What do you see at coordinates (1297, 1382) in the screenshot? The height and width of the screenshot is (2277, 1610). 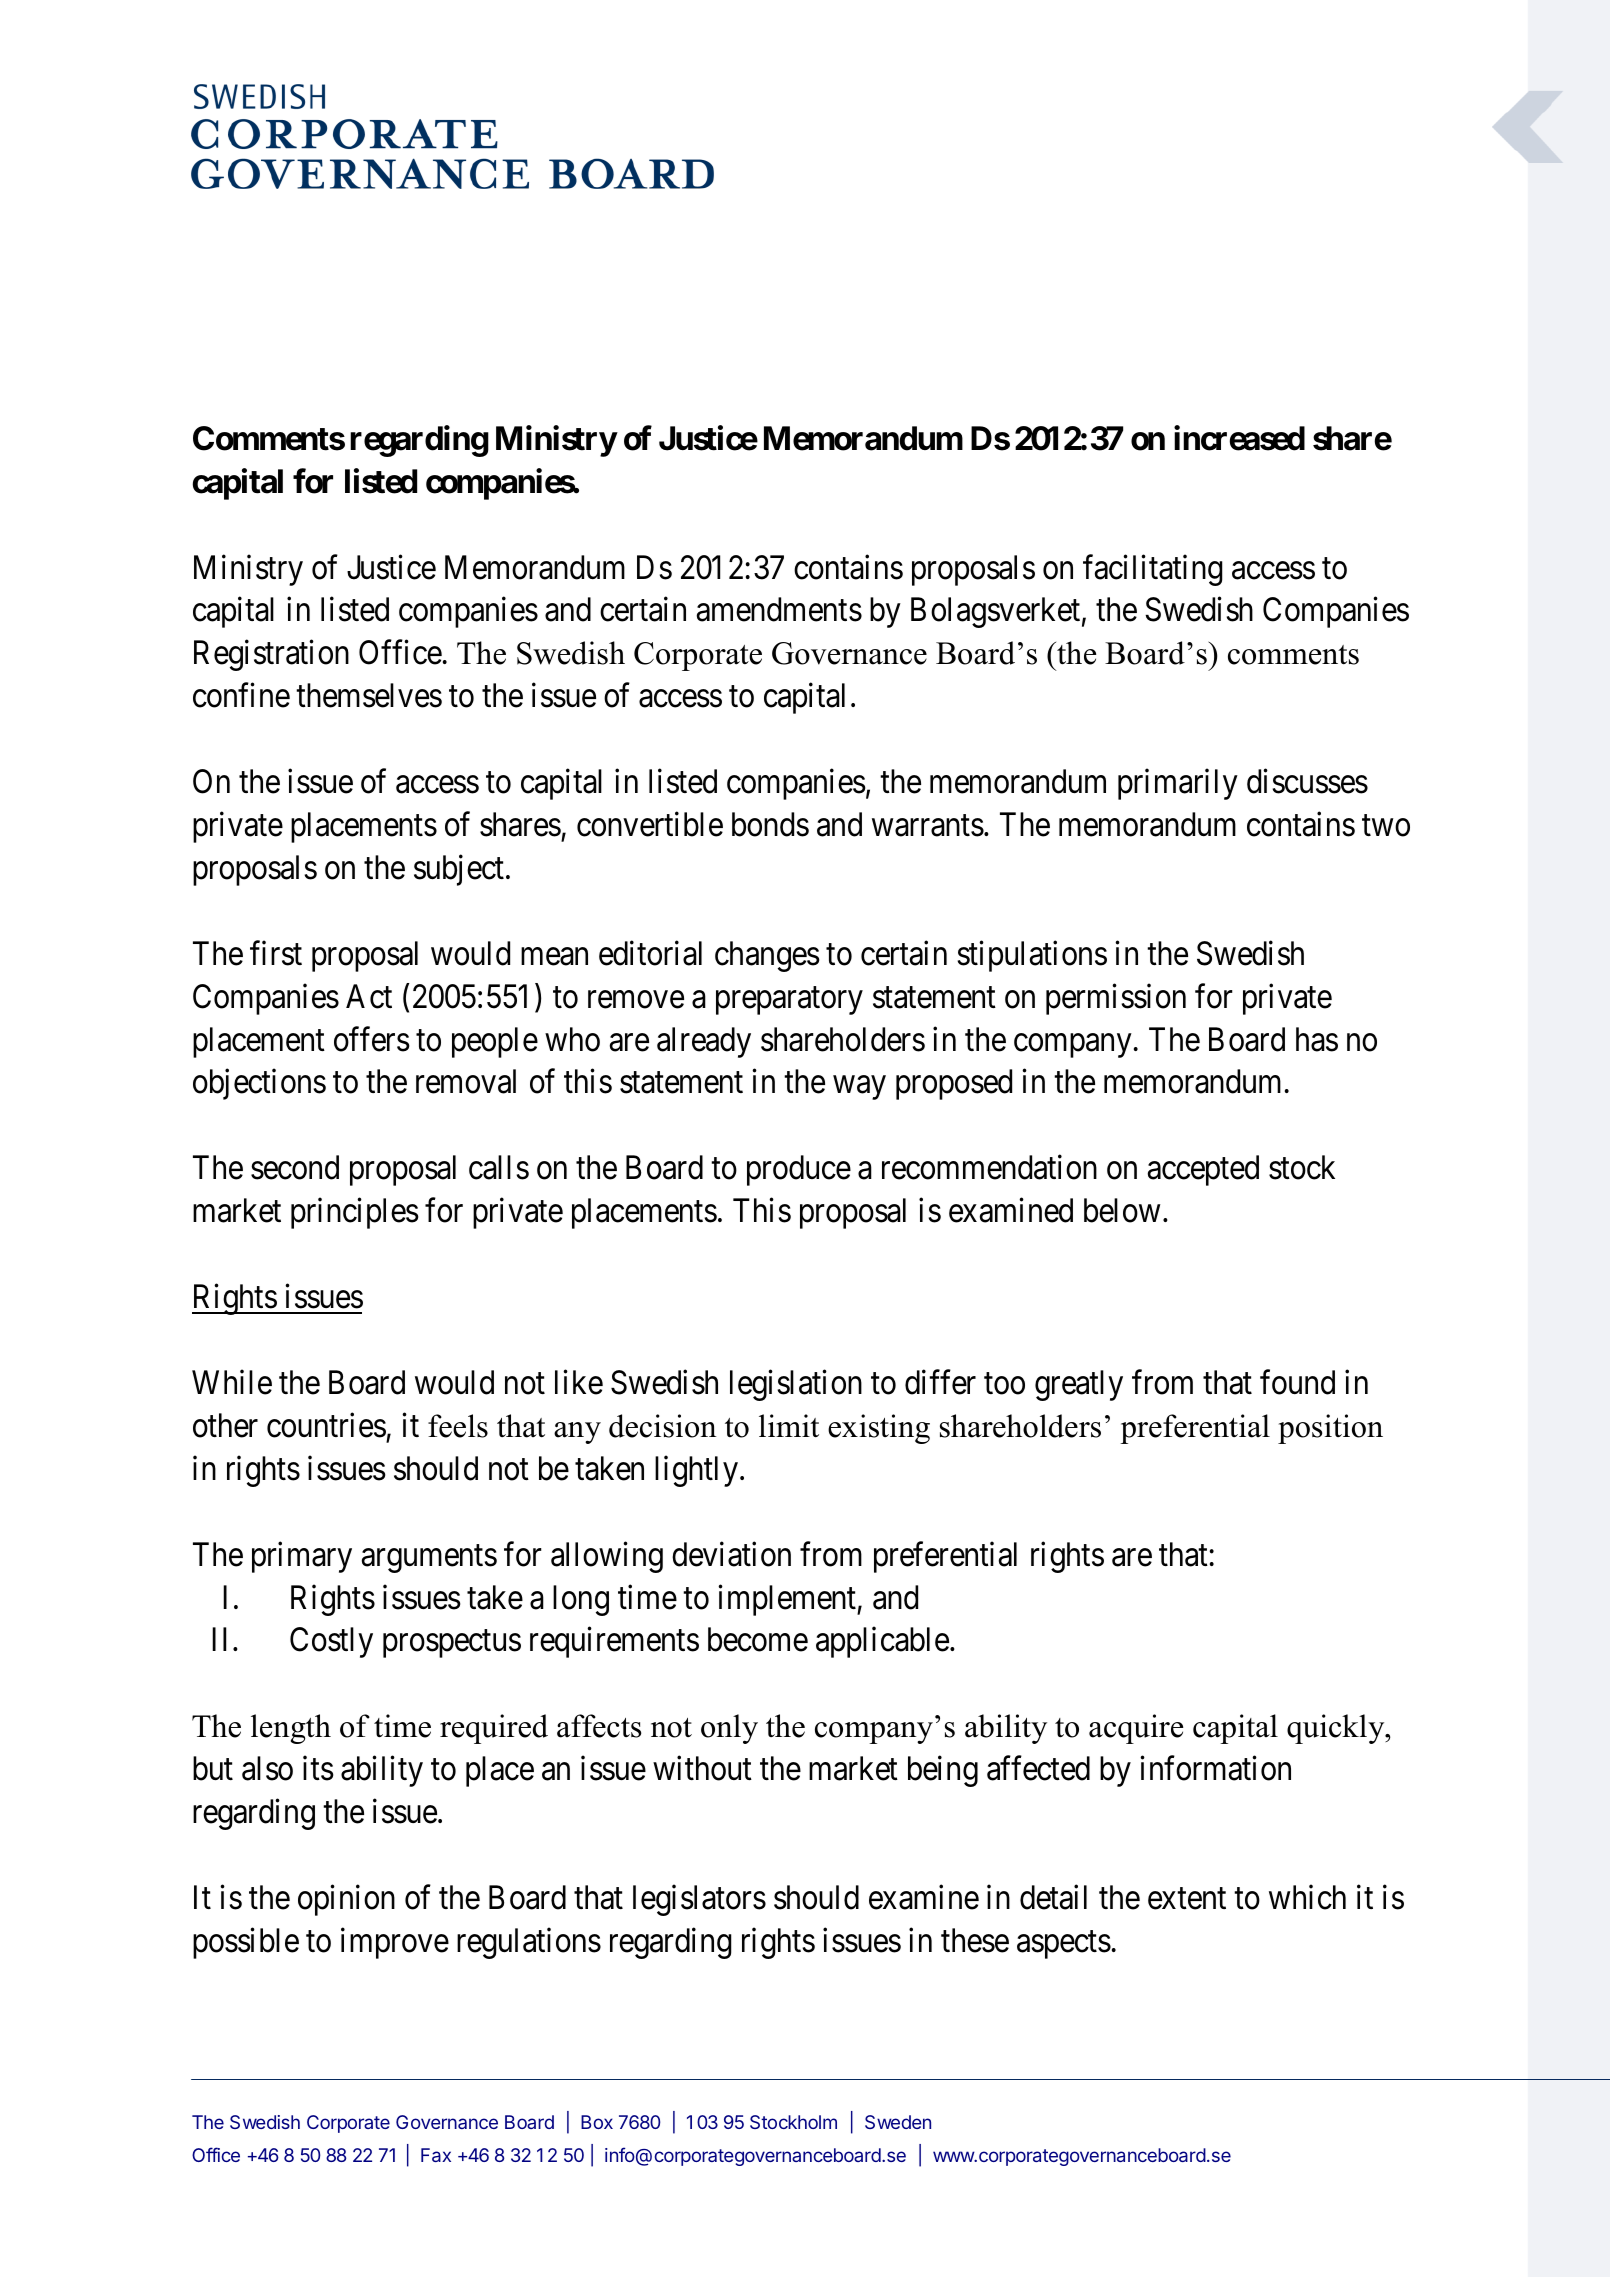 I see `found` at bounding box center [1297, 1382].
